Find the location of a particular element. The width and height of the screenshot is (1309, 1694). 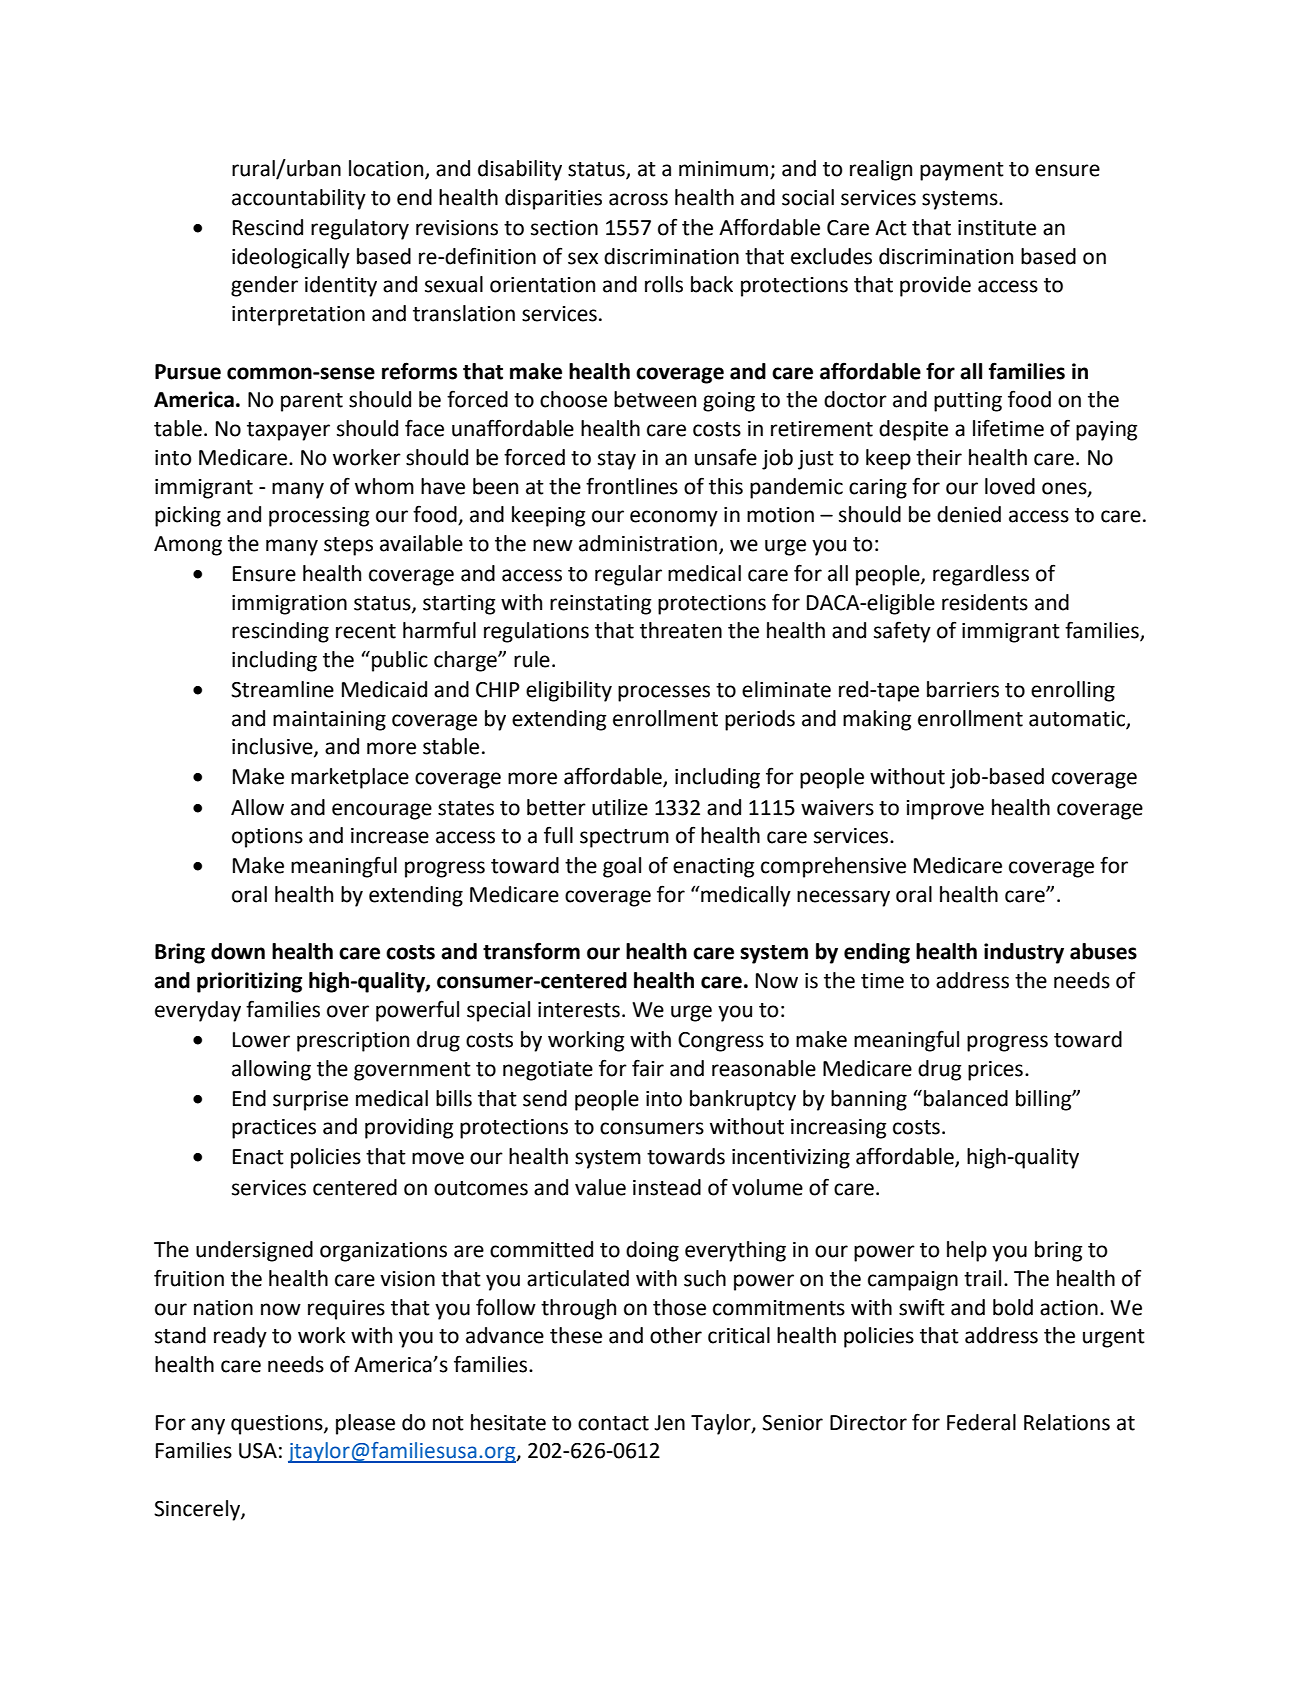

institute is located at coordinates (997, 228).
